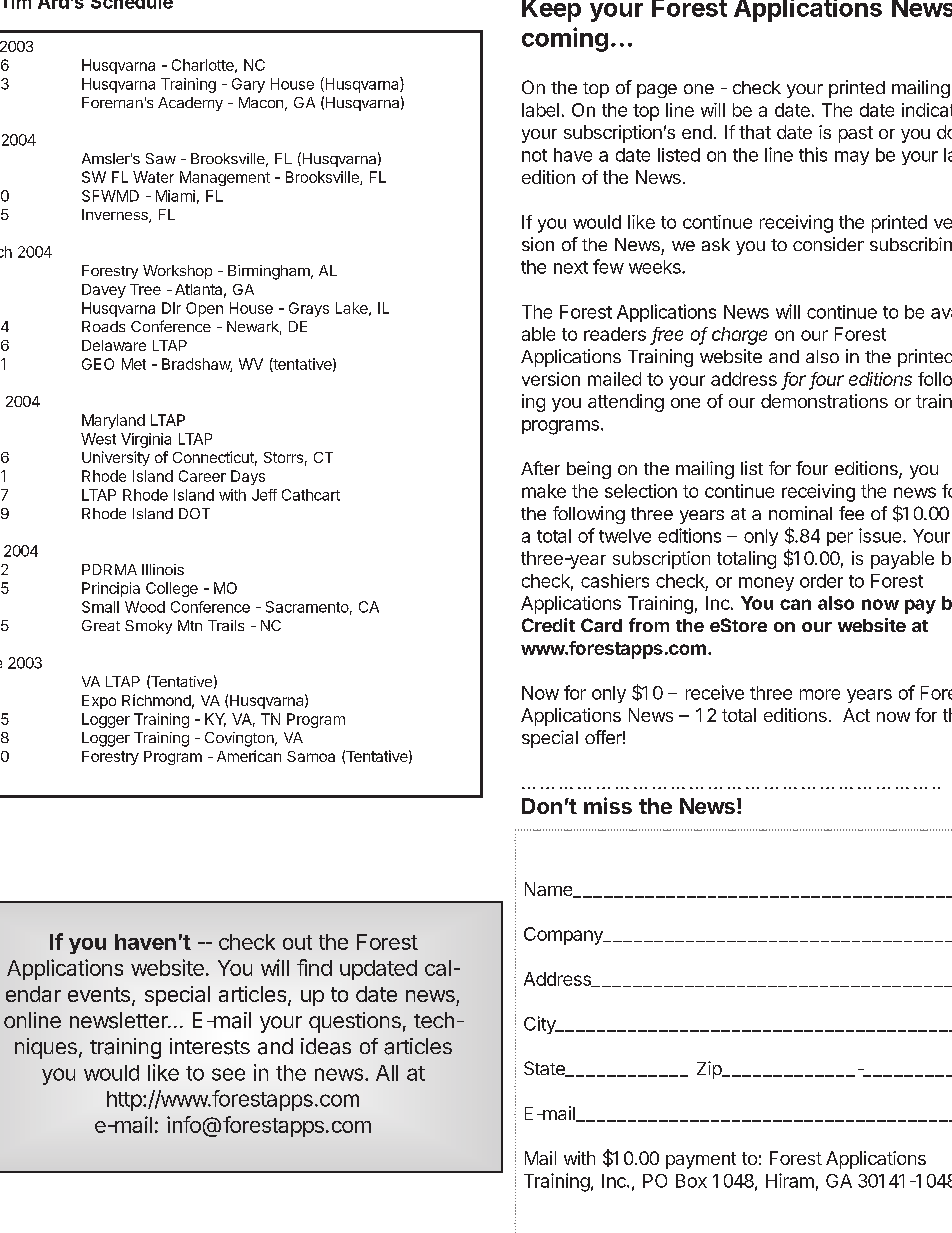  Describe the element at coordinates (571, 267) in the document. I see `next` at that location.
